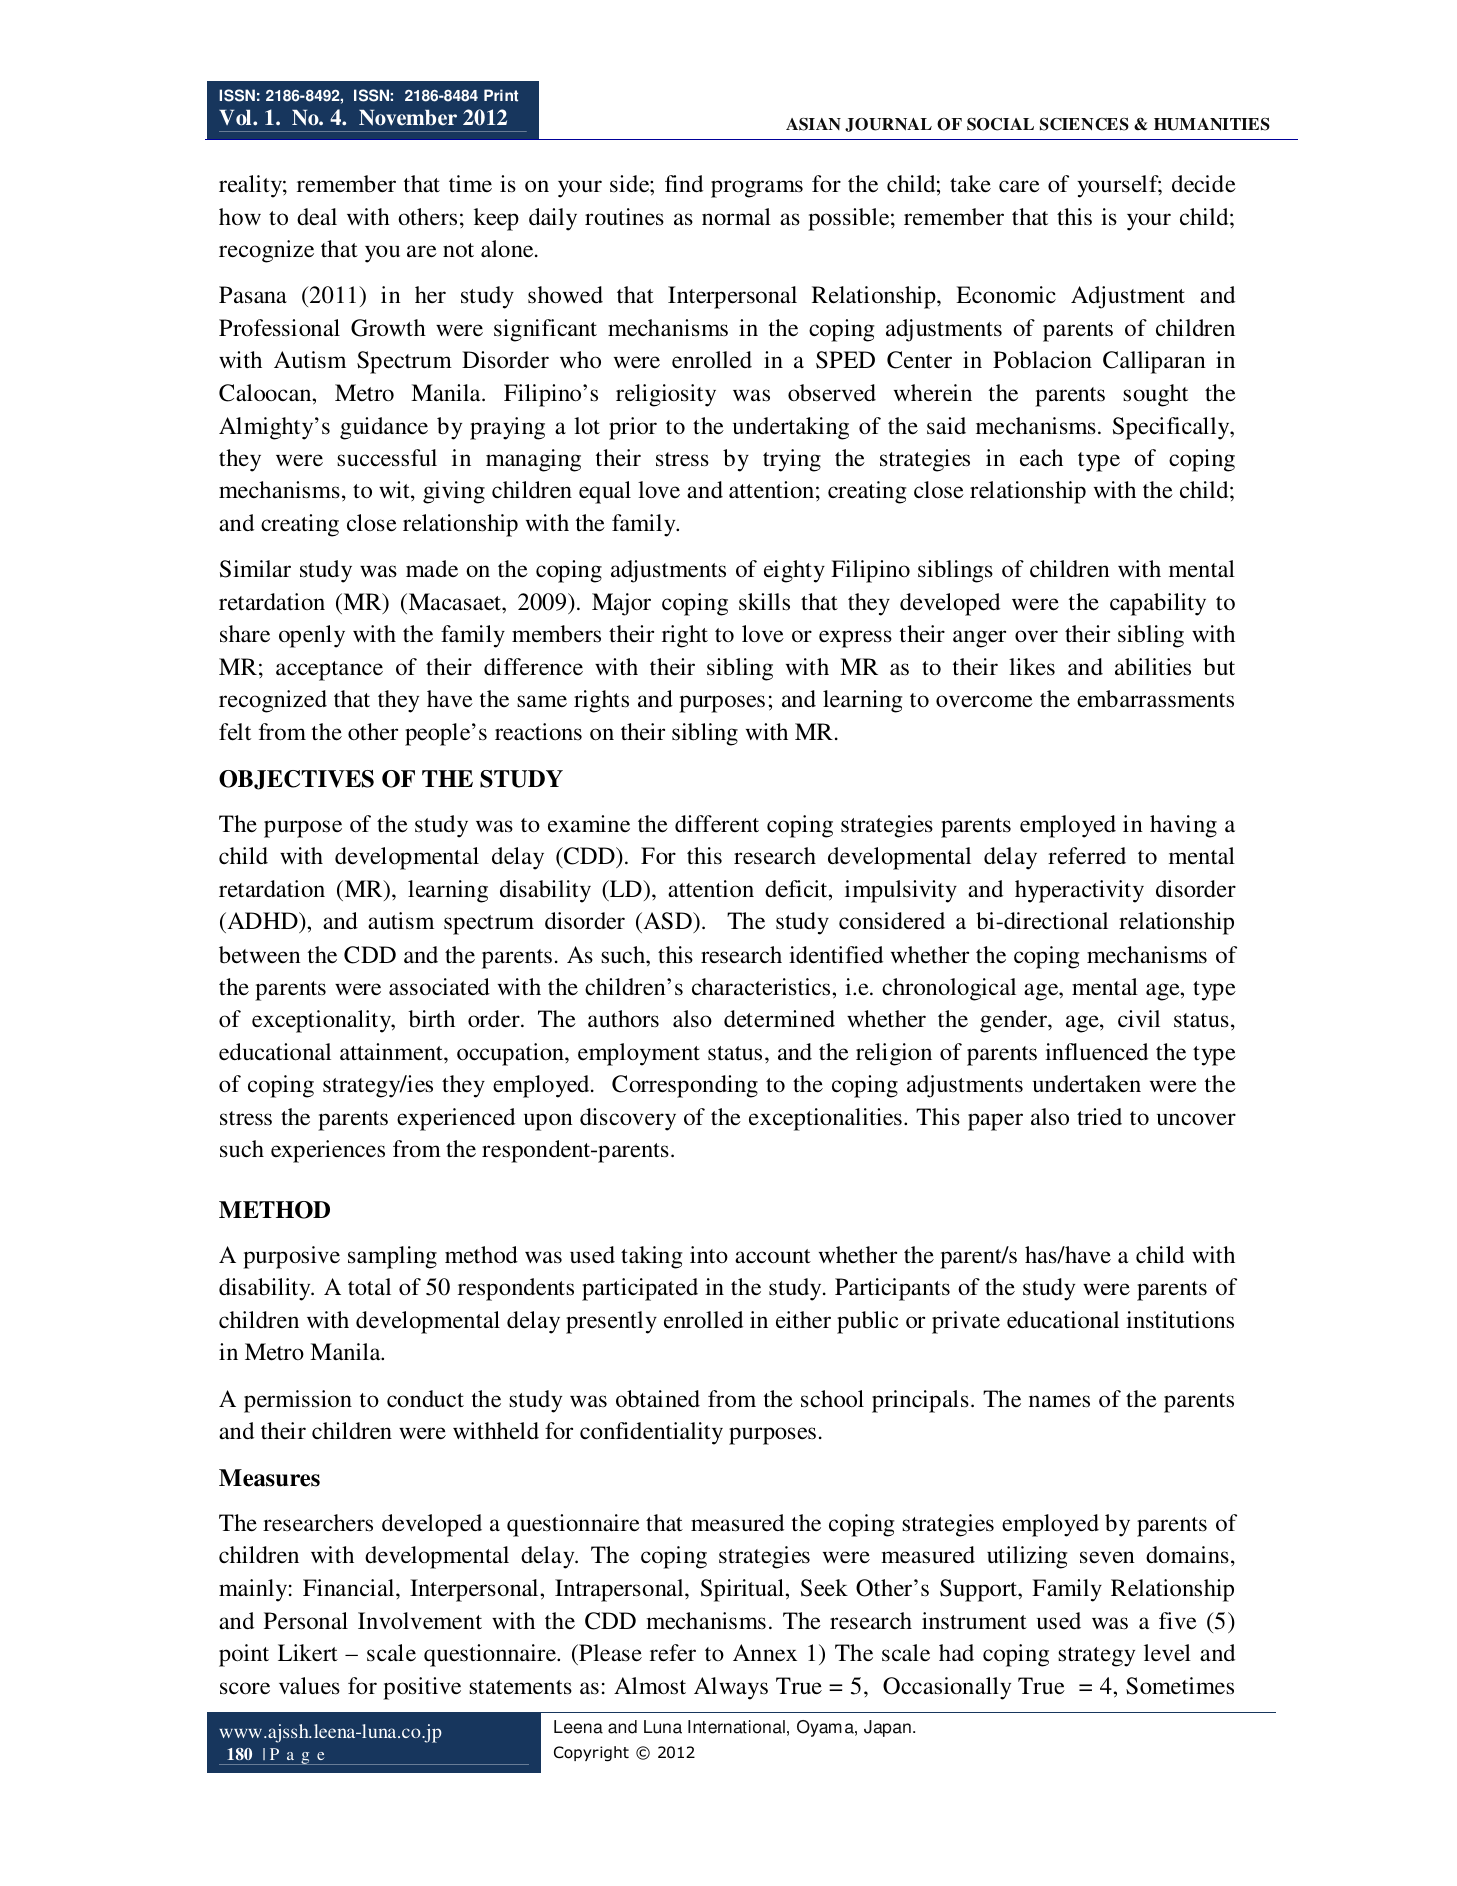  I want to click on SCIENCES, so click(1084, 124).
